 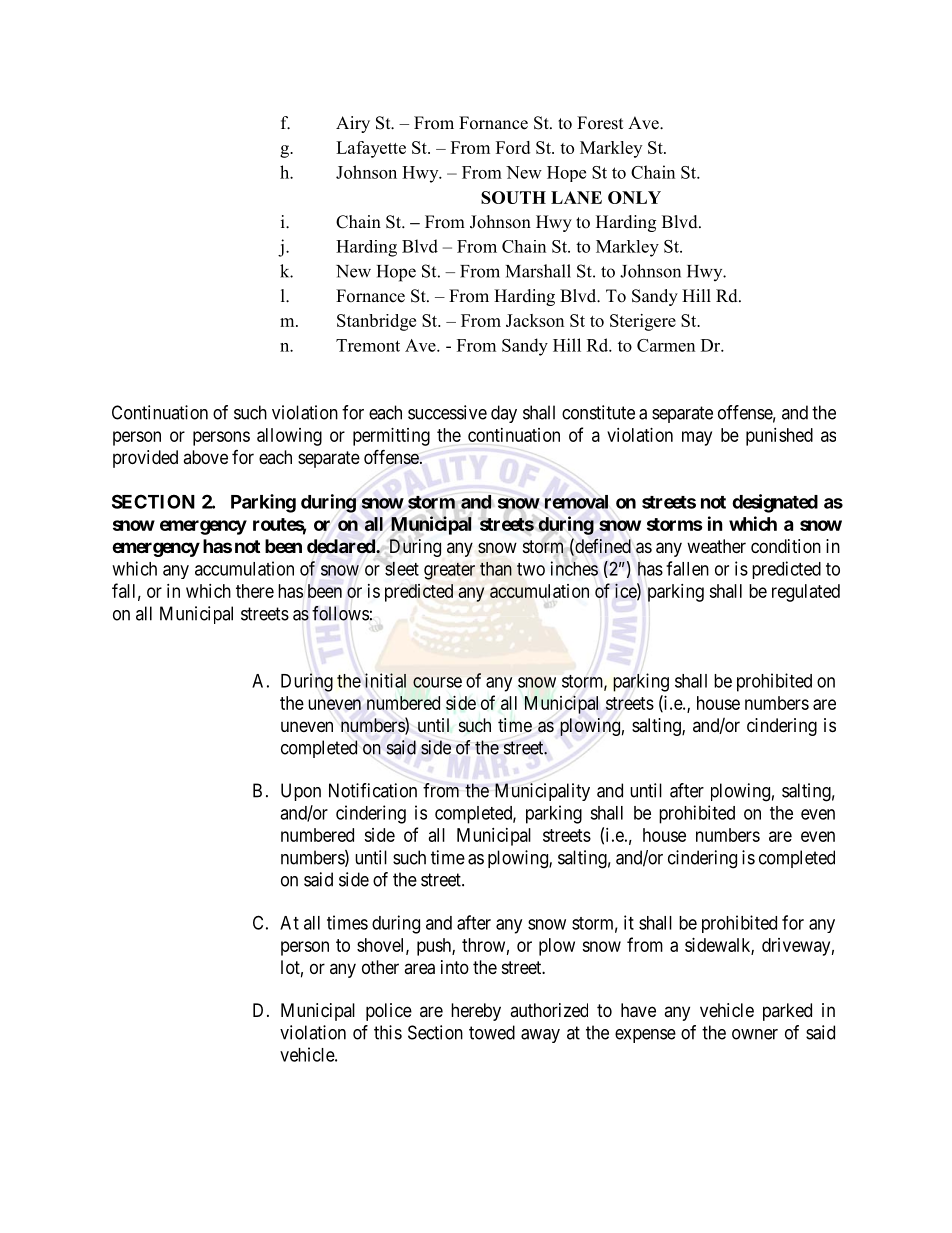 I want to click on Ford, so click(x=513, y=147).
